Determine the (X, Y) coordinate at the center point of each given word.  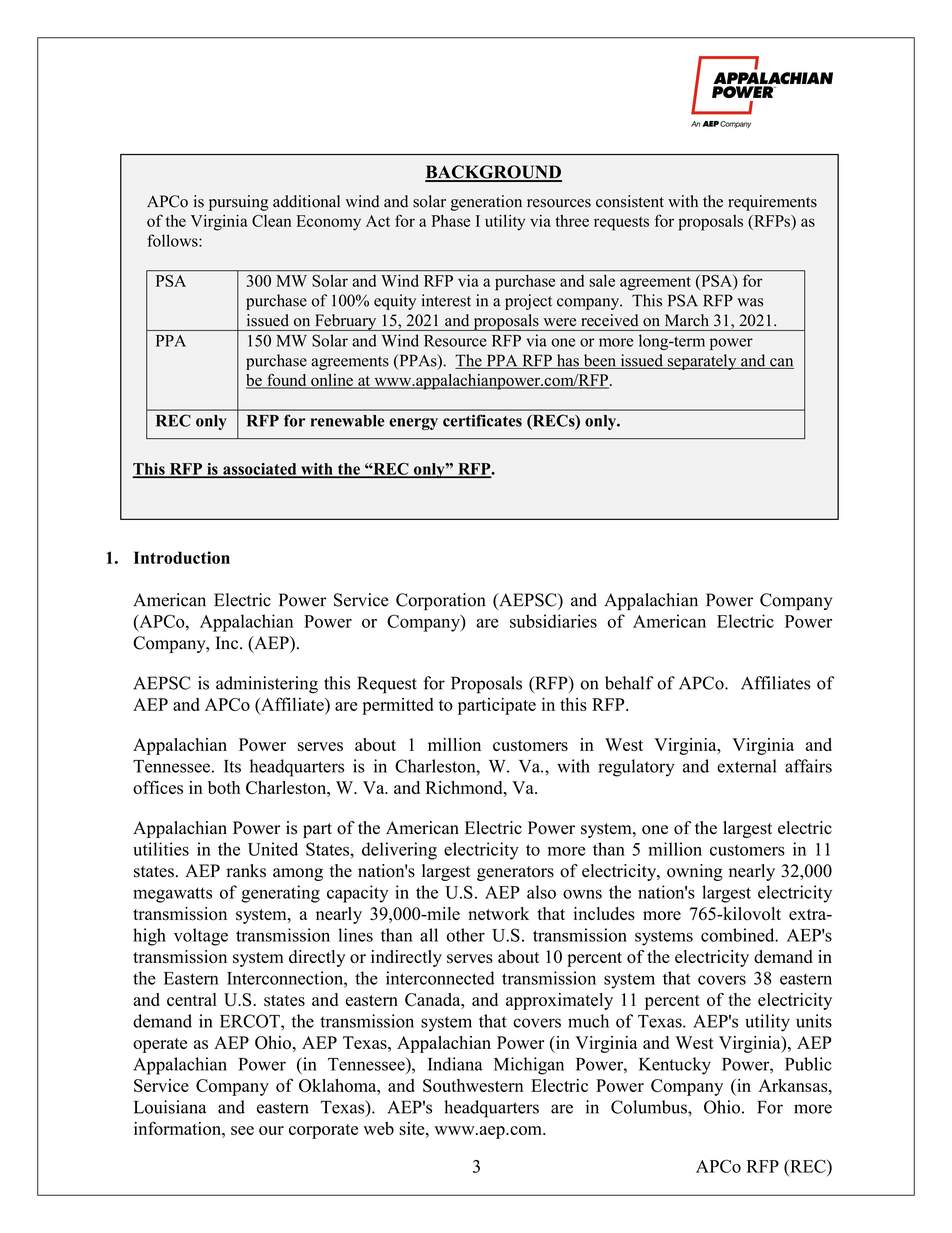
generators (515, 873)
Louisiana (170, 1107)
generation (486, 203)
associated (260, 470)
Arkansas (794, 1085)
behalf (629, 683)
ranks (246, 871)
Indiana (455, 1064)
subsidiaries (553, 621)
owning (695, 872)
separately (702, 362)
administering (267, 685)
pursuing (239, 203)
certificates (482, 420)
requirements (772, 203)
